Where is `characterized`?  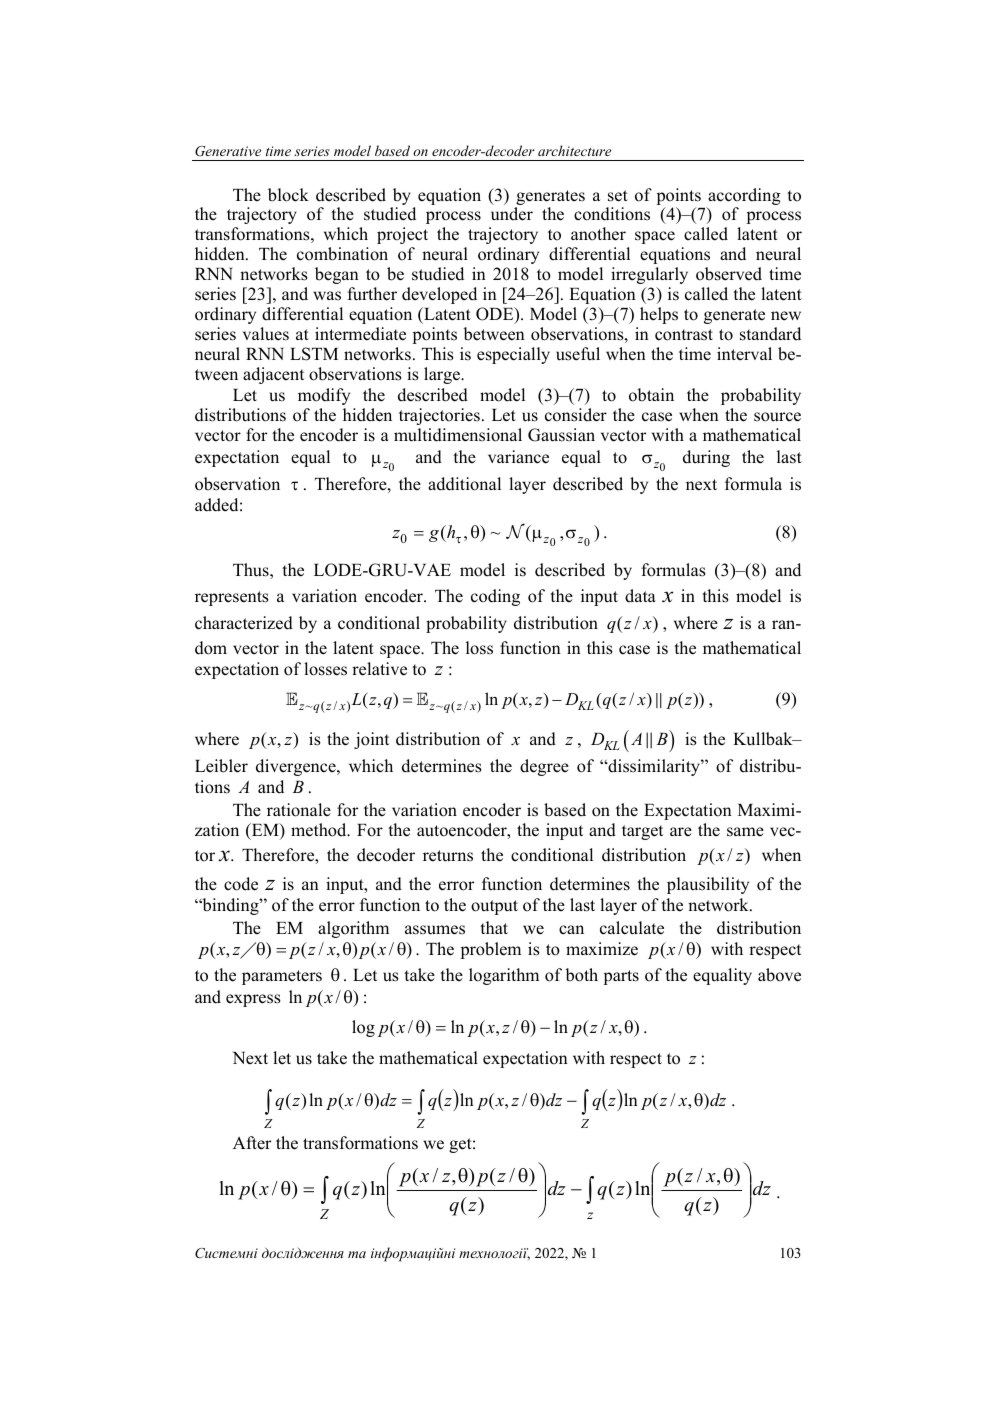 characterized is located at coordinates (244, 623).
